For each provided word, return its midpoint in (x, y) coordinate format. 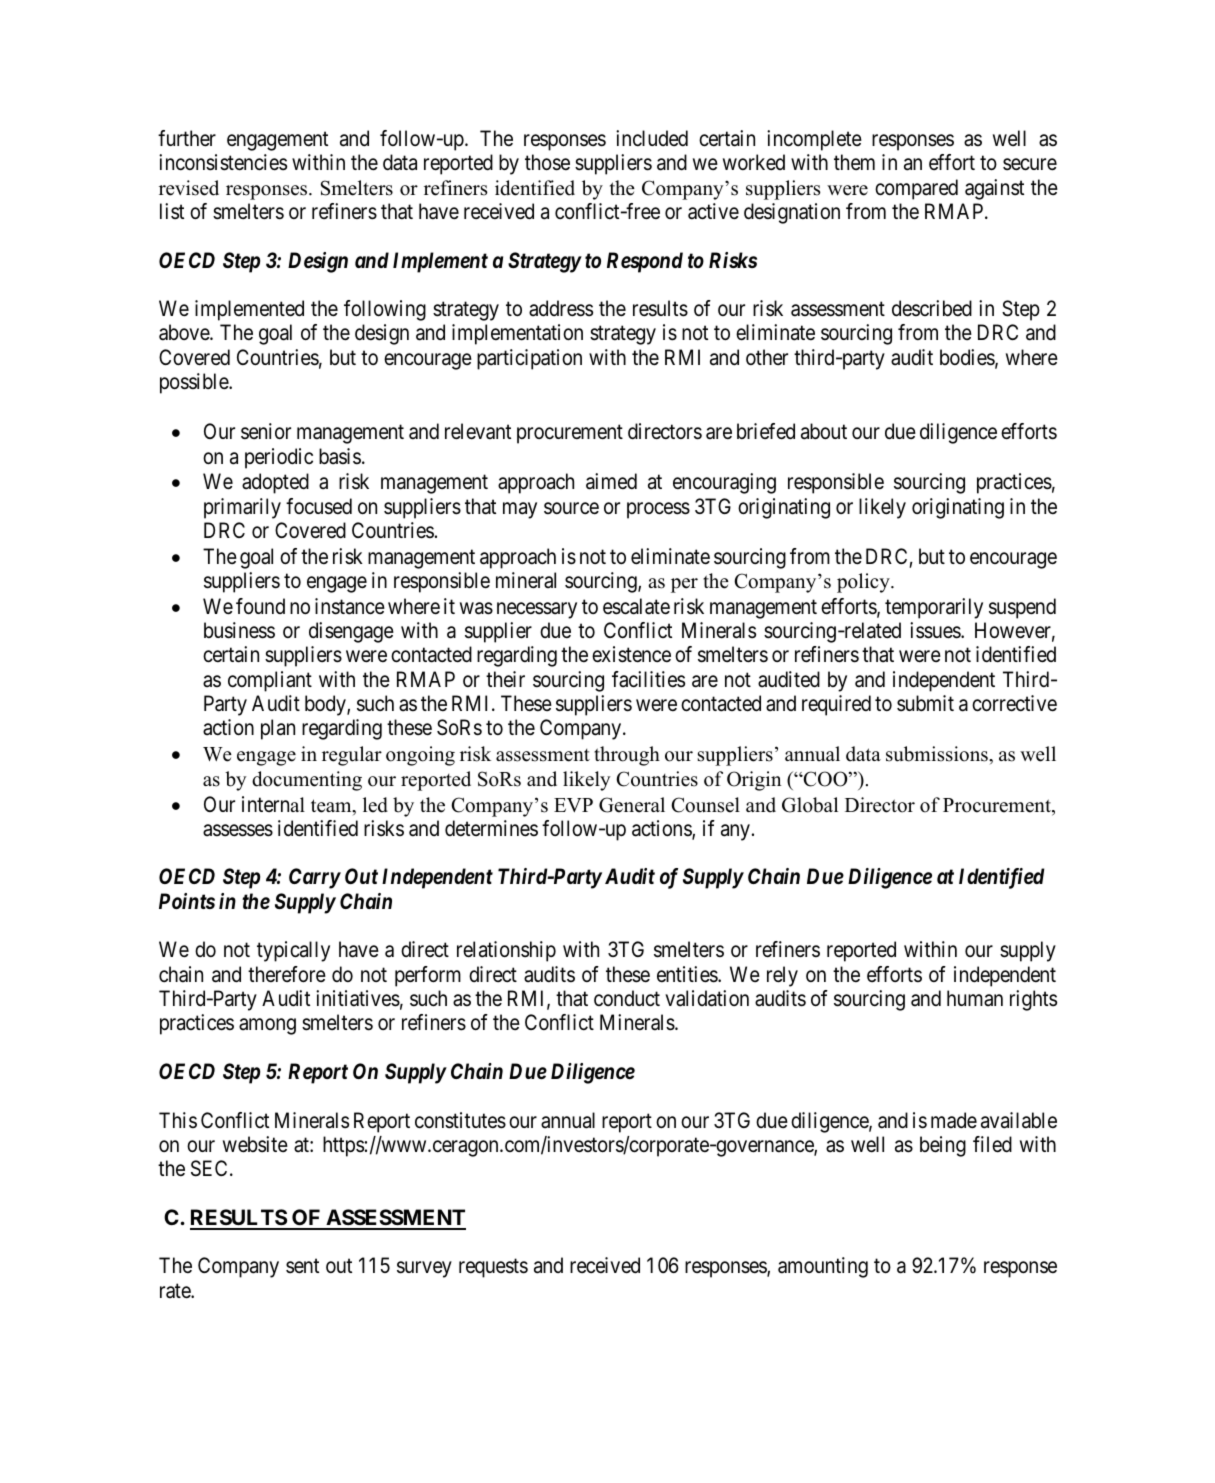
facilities (648, 679)
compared (916, 189)
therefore (287, 974)
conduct (627, 998)
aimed (611, 481)
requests (493, 1268)
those (547, 162)
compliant (270, 681)
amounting (823, 1267)
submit (925, 703)
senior (266, 431)
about (824, 431)
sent (302, 1266)
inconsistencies (223, 162)
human (975, 998)
